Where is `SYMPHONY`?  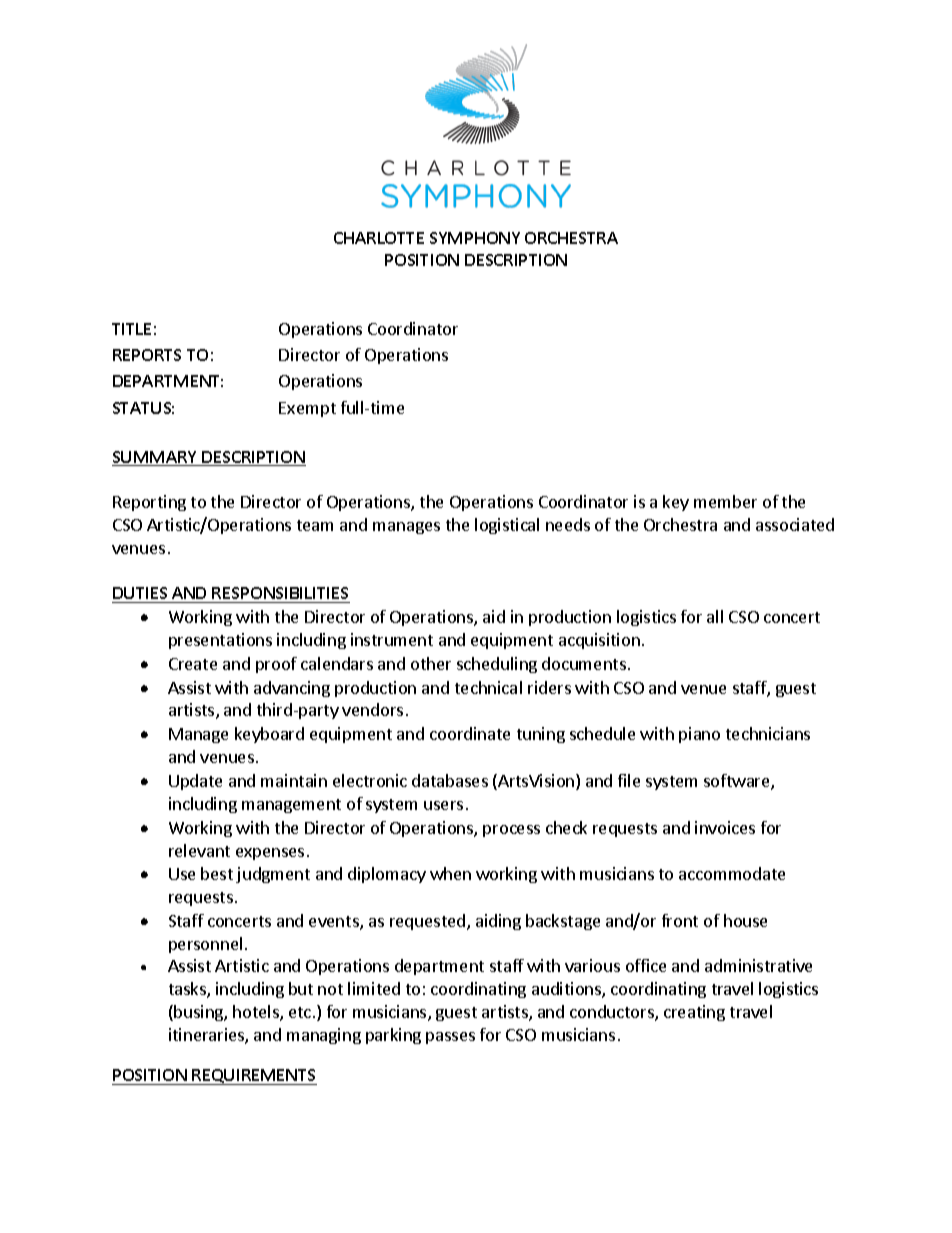
SYMPHONY is located at coordinates (475, 238).
